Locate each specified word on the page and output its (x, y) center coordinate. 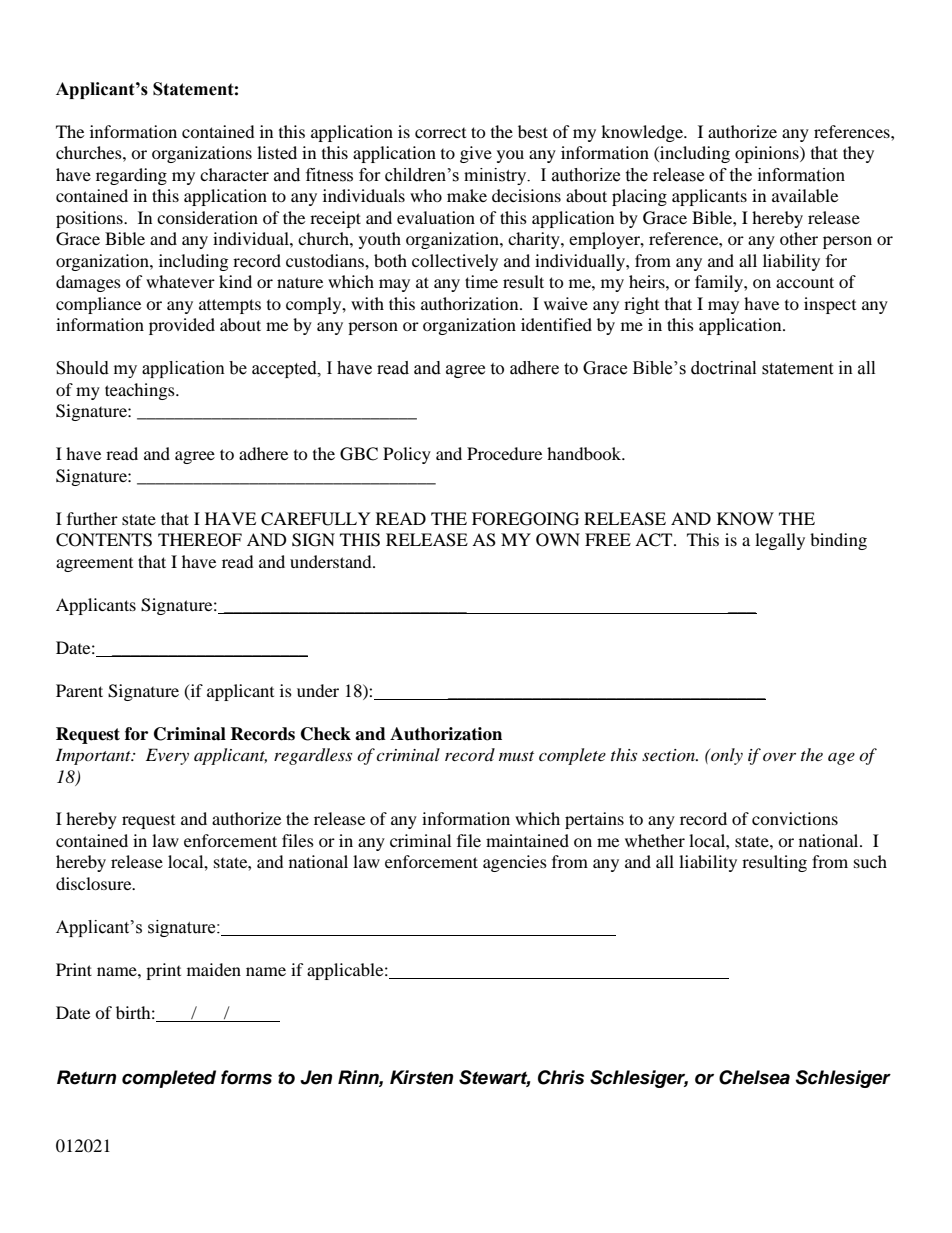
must (516, 756)
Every (167, 756)
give (476, 154)
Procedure (504, 453)
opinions (768, 154)
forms (246, 1077)
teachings (141, 391)
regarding (131, 176)
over (779, 756)
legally (780, 541)
